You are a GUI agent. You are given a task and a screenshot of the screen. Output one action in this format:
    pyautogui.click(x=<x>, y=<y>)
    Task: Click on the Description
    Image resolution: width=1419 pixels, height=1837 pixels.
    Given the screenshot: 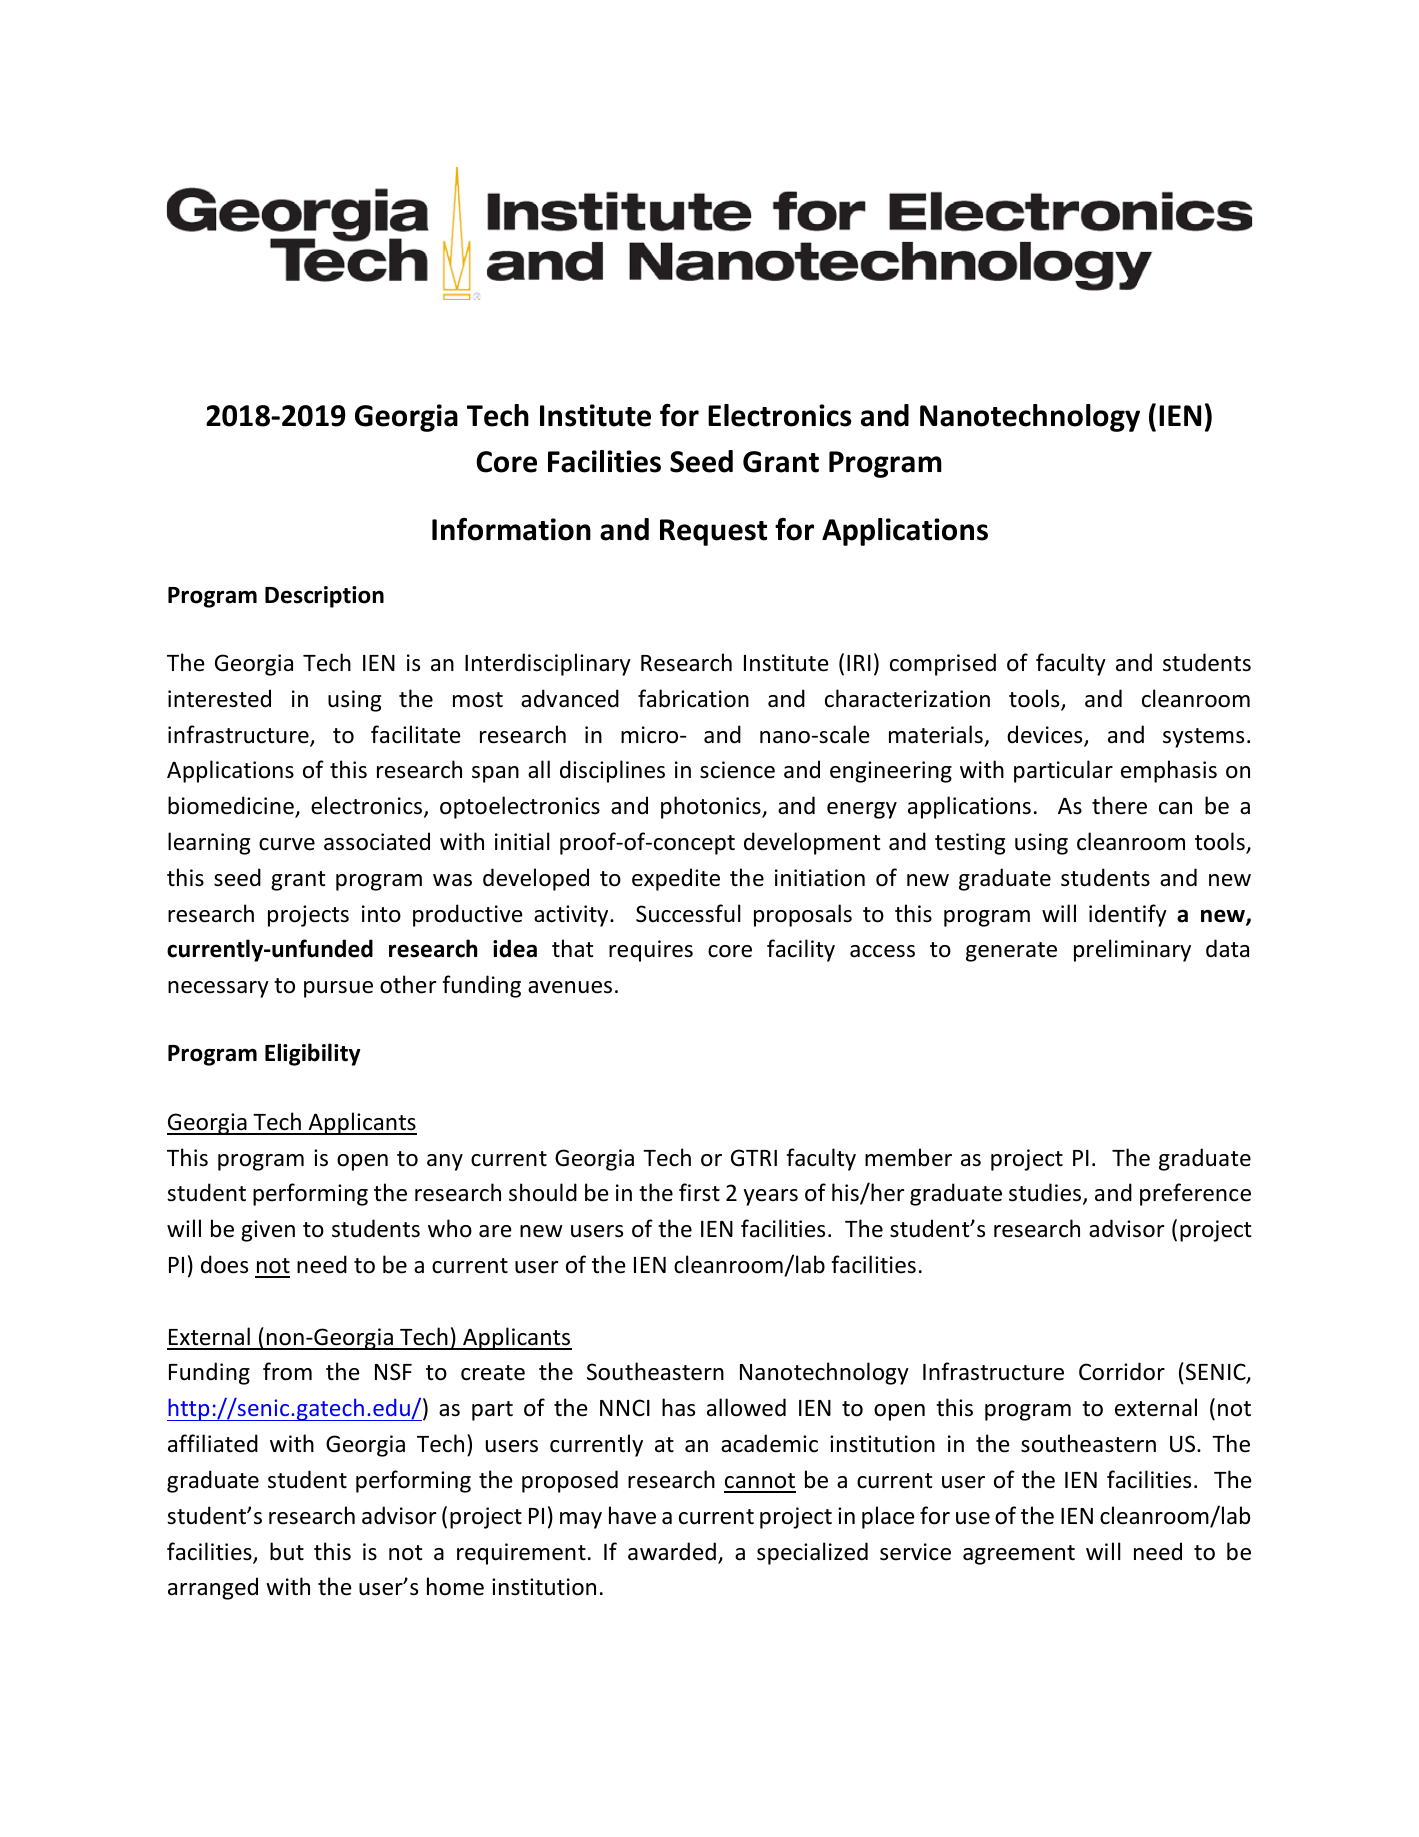 What is the action you would take?
    pyautogui.click(x=324, y=597)
